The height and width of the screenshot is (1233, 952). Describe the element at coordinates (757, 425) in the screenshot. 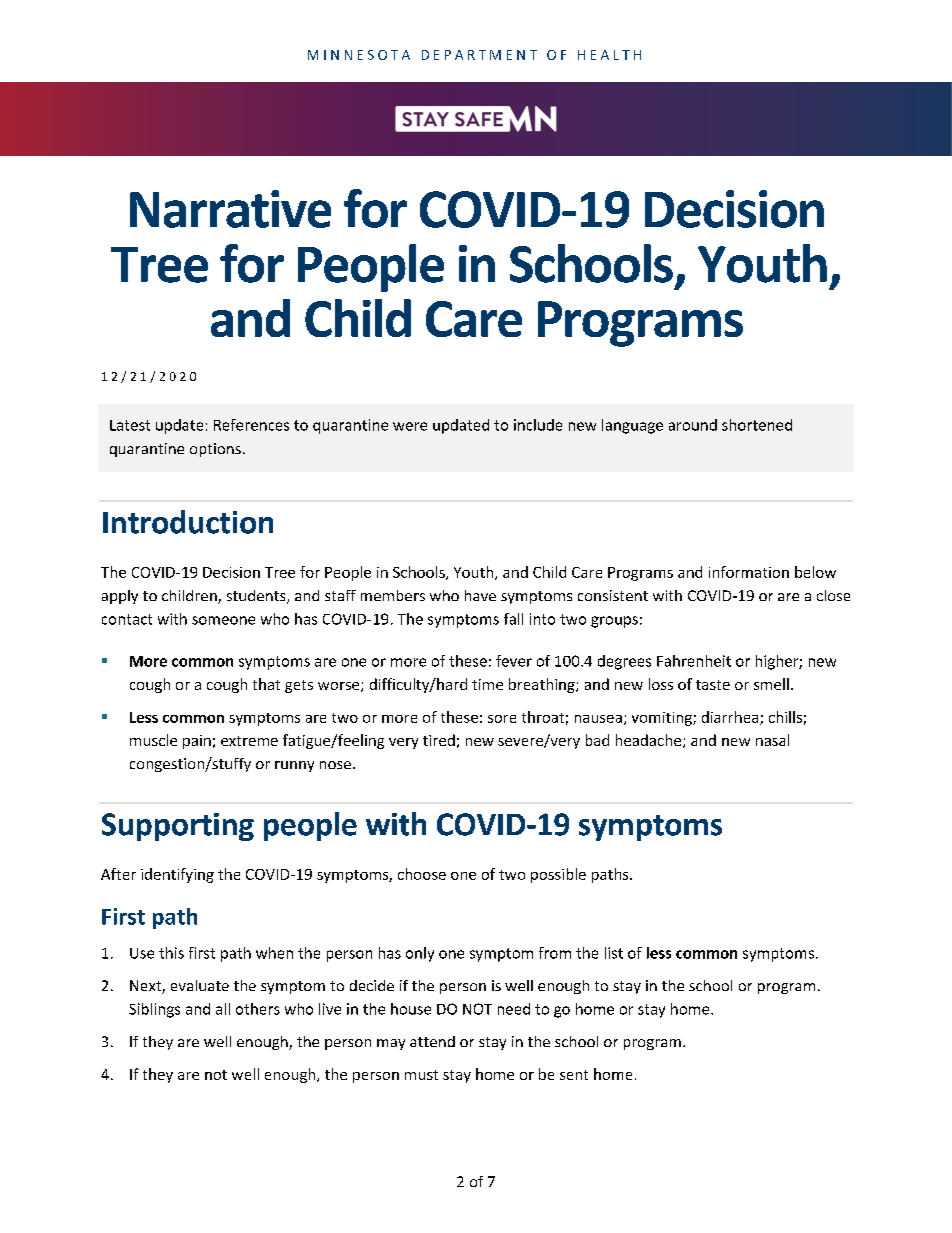

I see `shortened` at that location.
